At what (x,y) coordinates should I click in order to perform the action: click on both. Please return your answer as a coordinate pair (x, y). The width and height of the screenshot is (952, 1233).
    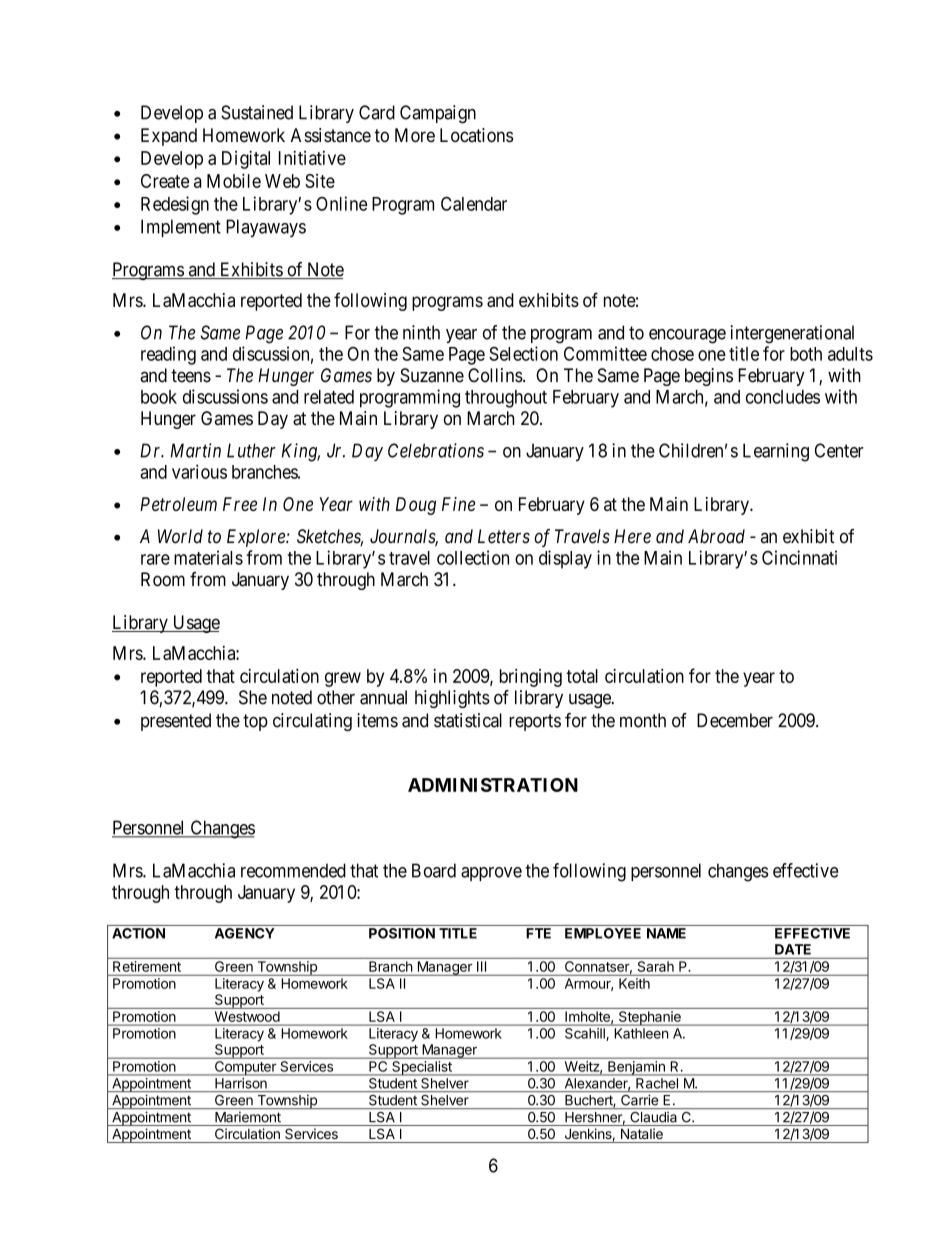
    Looking at the image, I should click on (806, 354).
